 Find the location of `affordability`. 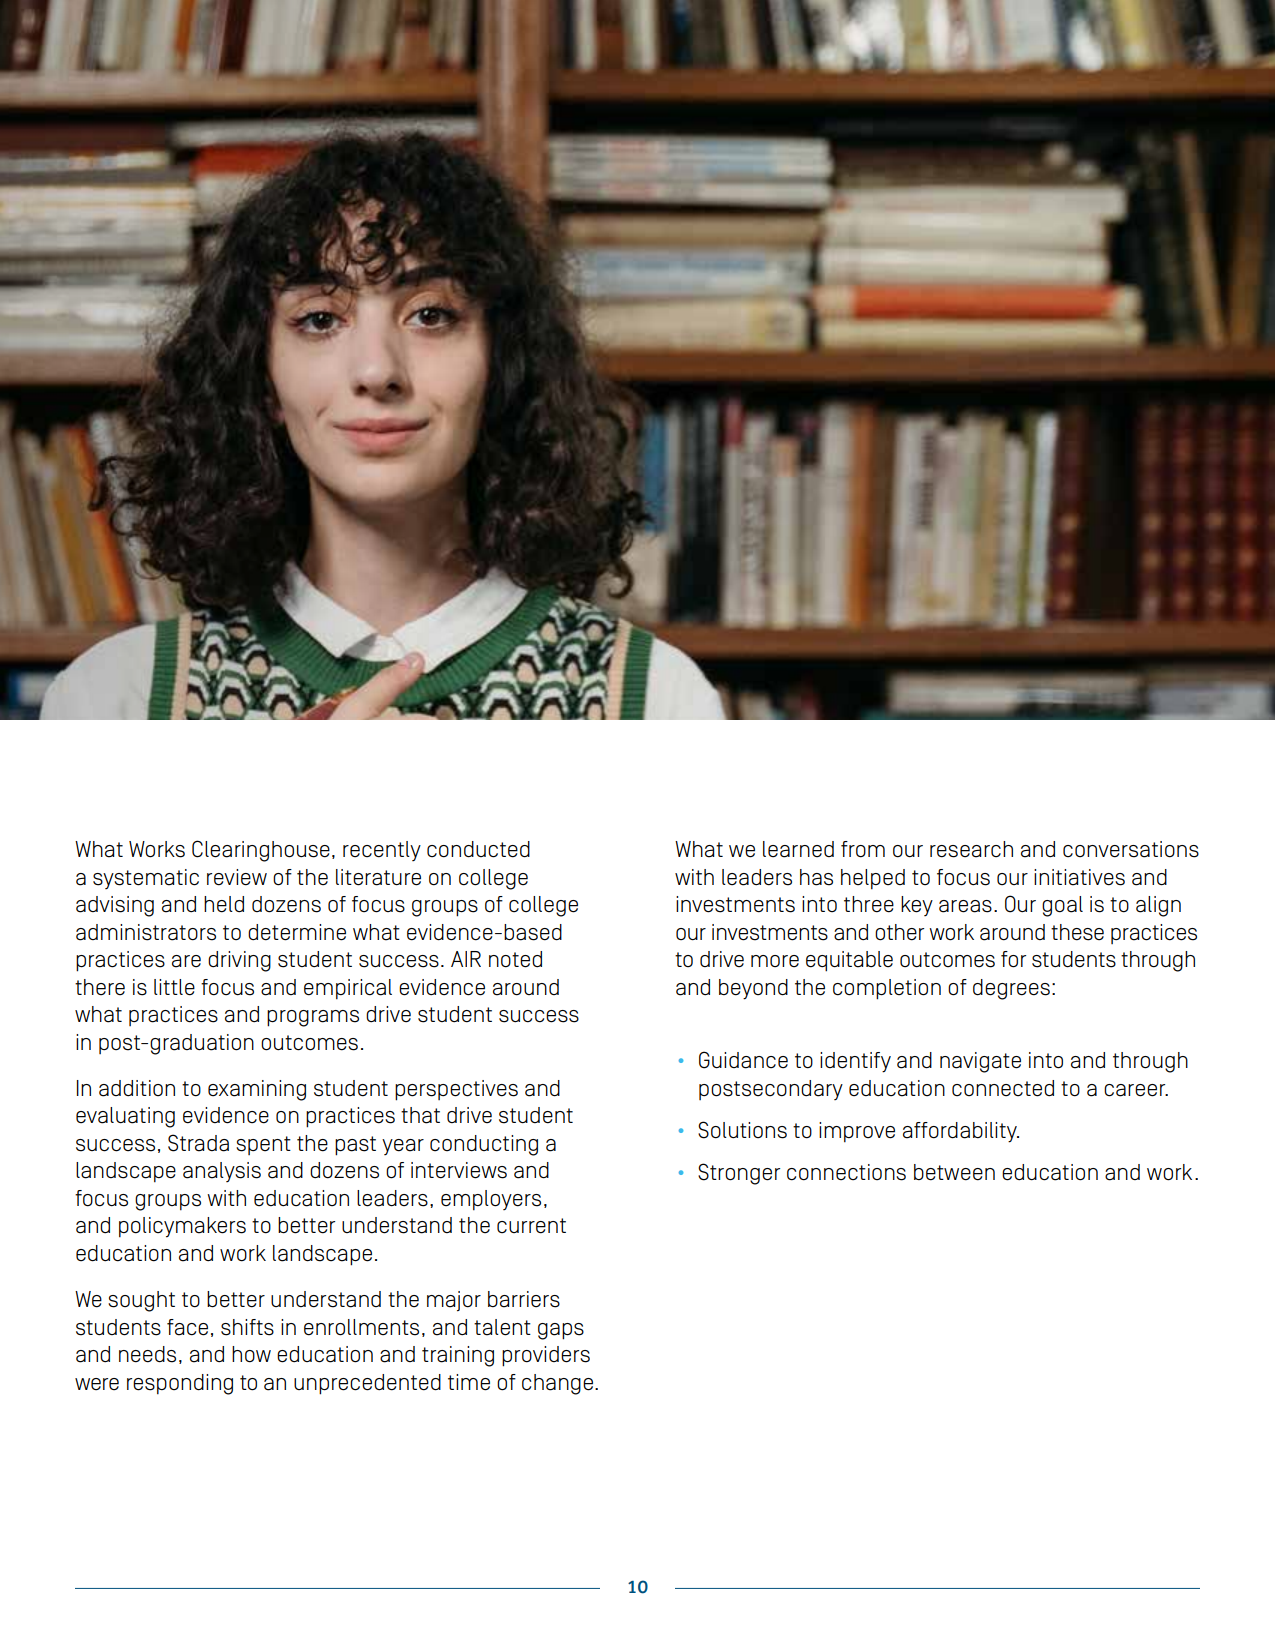

affordability is located at coordinates (961, 1132).
